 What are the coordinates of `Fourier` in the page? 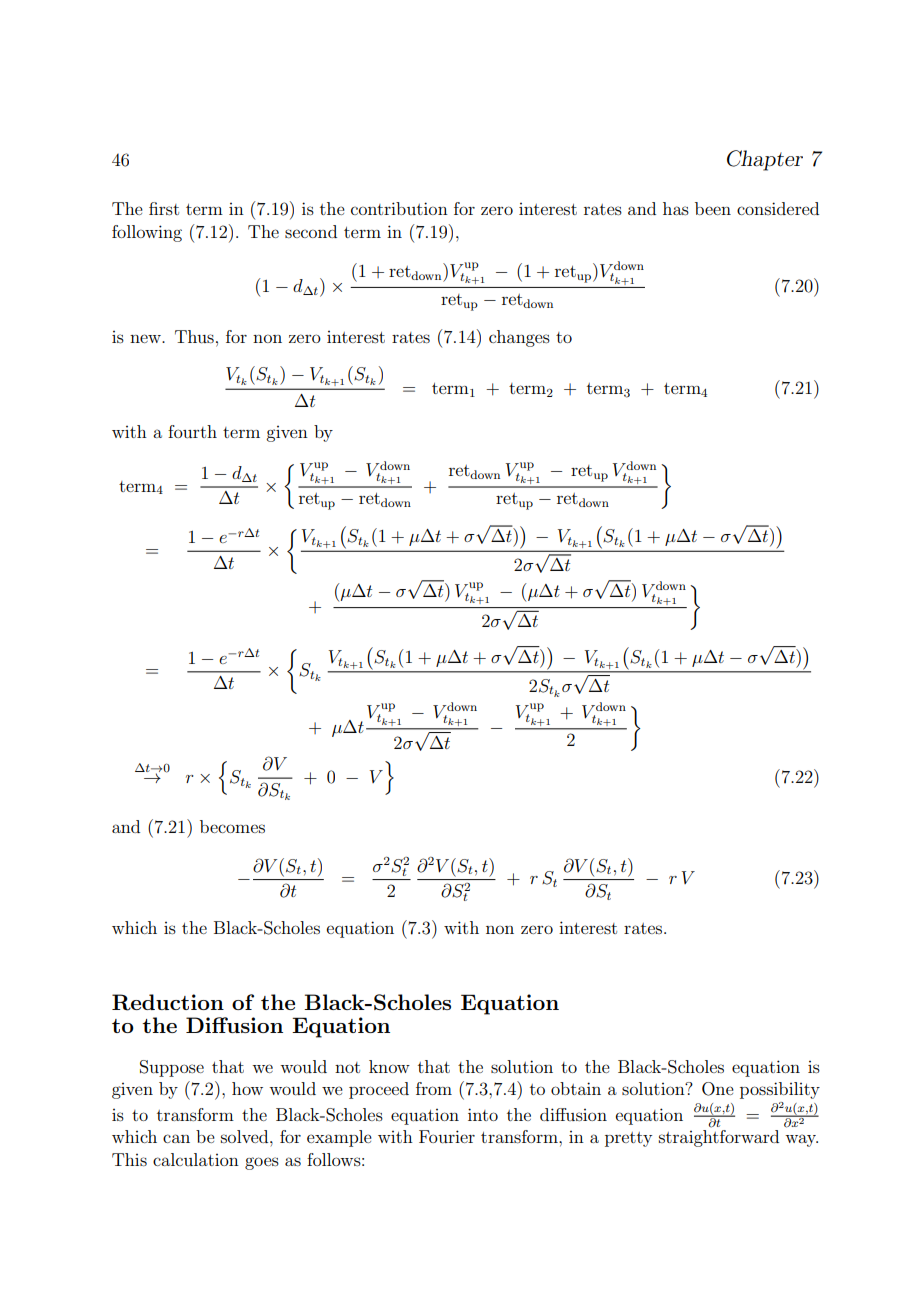 It's located at (447, 1136).
